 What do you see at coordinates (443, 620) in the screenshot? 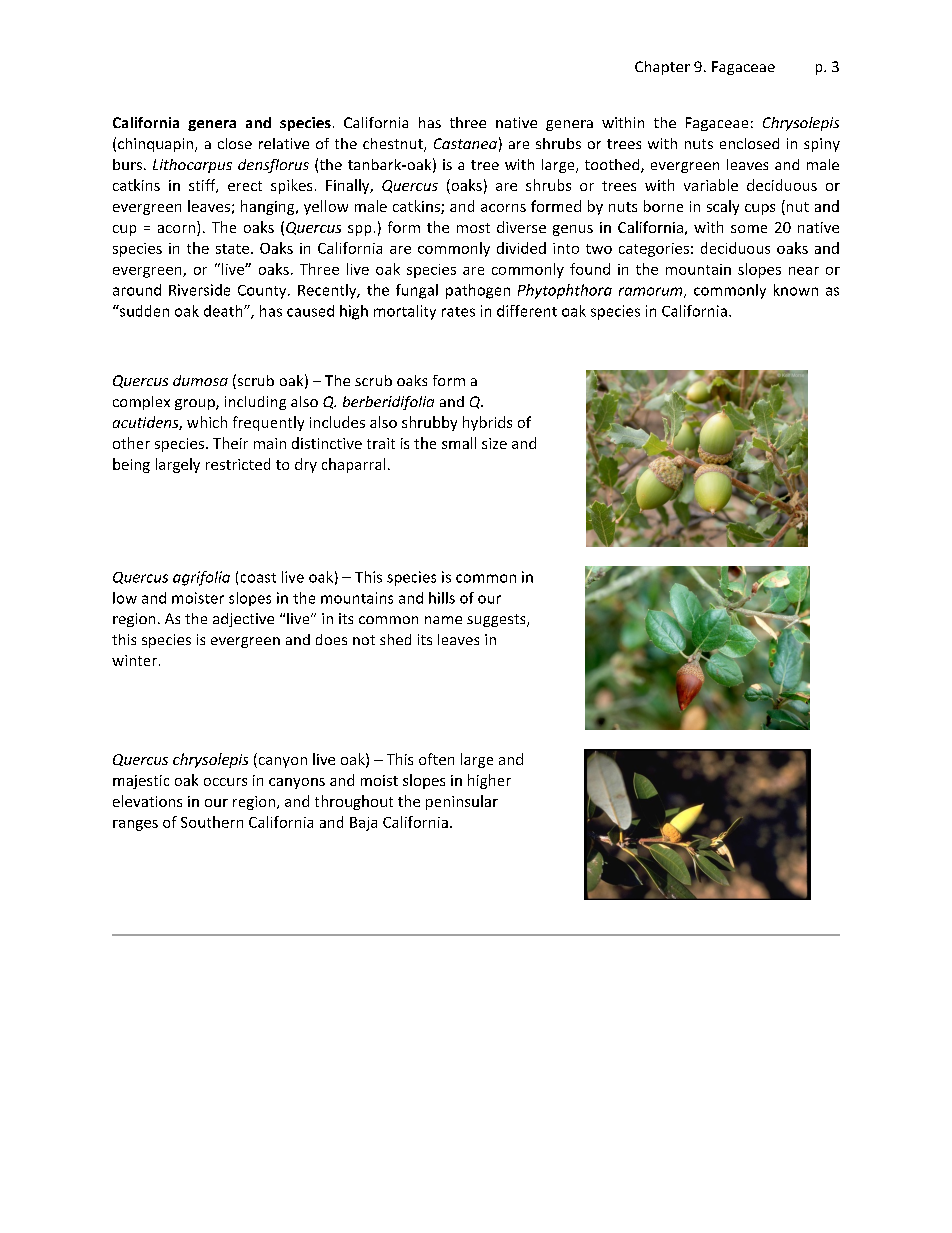
I see `name` at bounding box center [443, 620].
